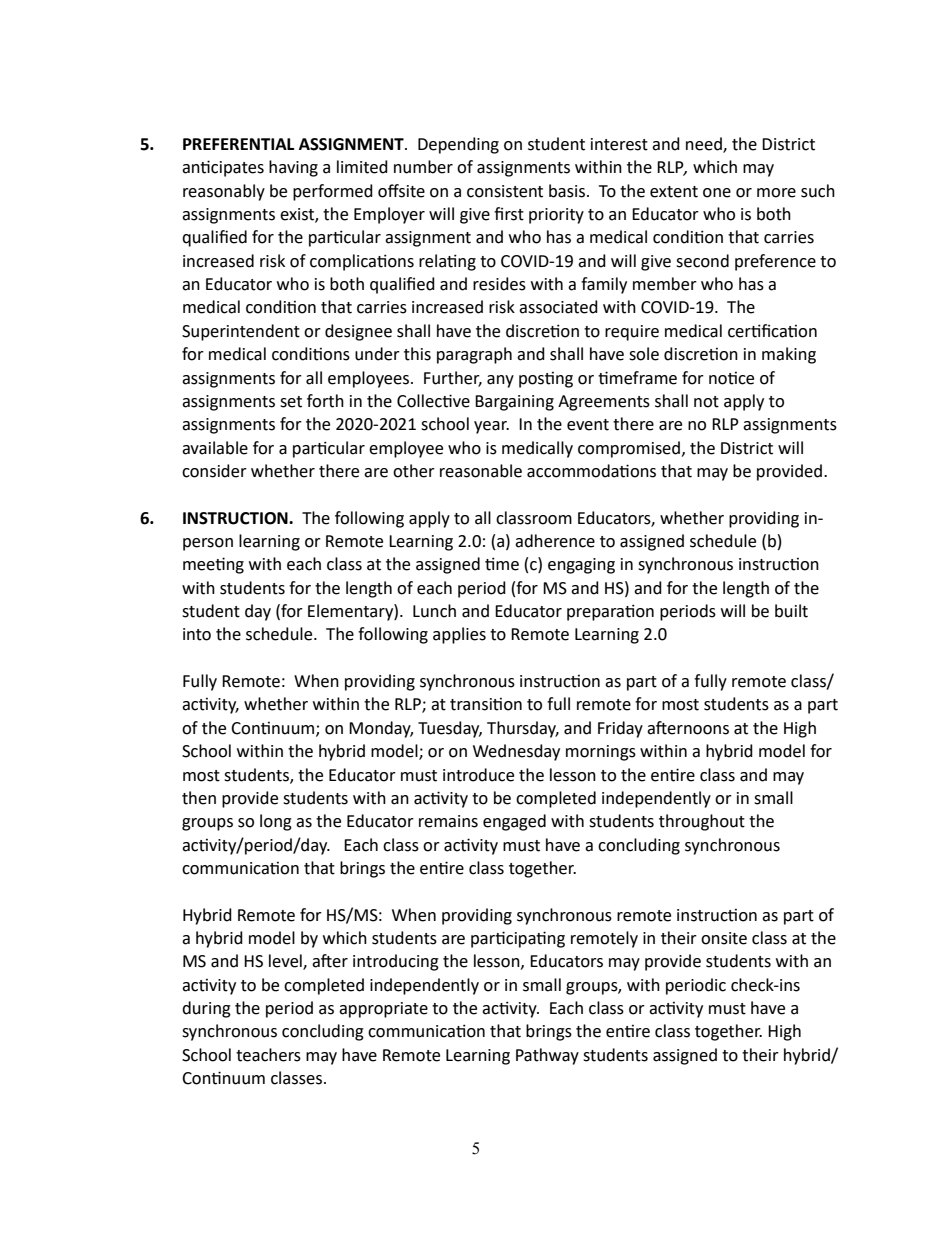 The height and width of the page is (1233, 952). What do you see at coordinates (206, 1009) in the page?
I see `during` at bounding box center [206, 1009].
